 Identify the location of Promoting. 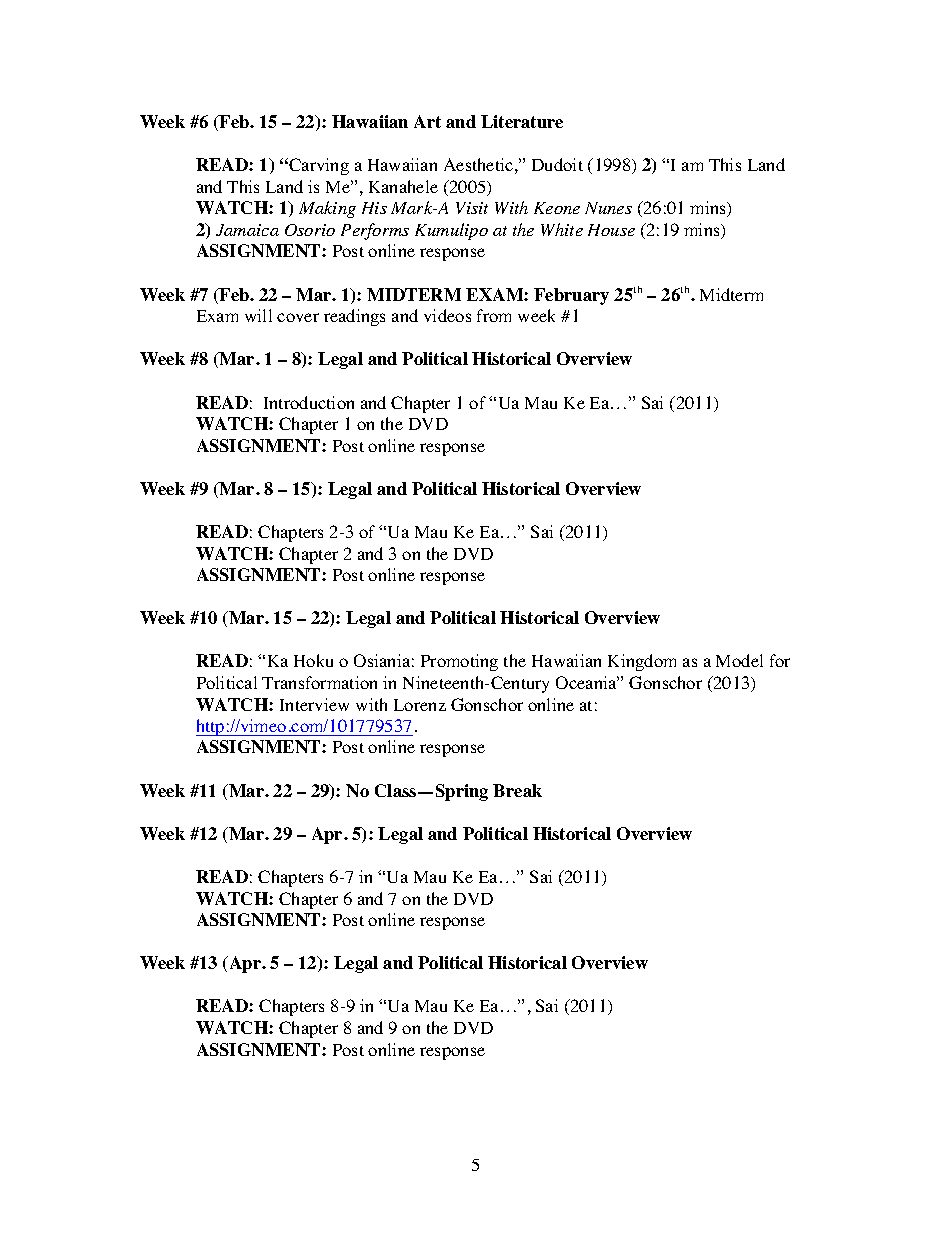
(459, 662).
